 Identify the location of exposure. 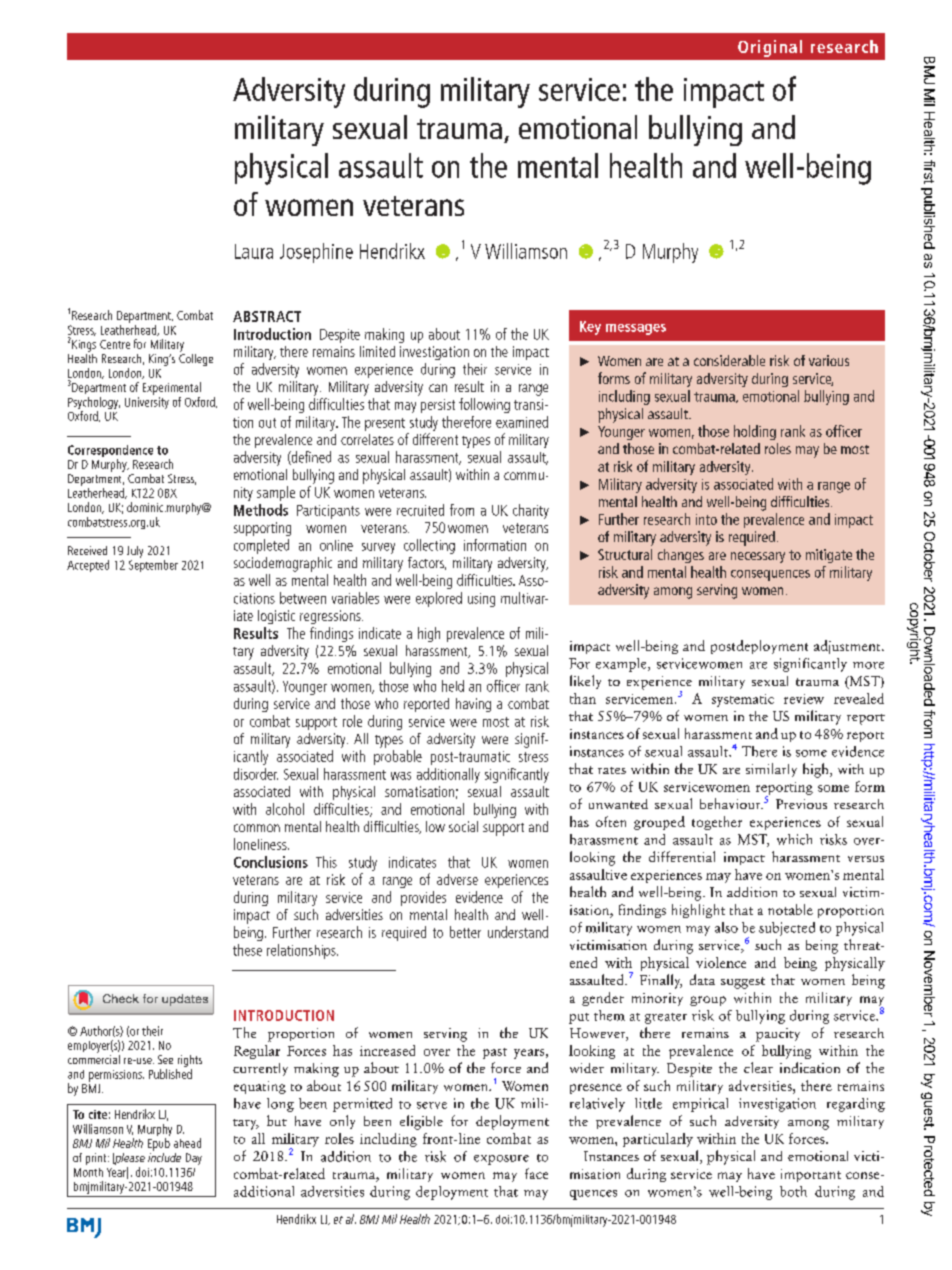
(501, 1160).
